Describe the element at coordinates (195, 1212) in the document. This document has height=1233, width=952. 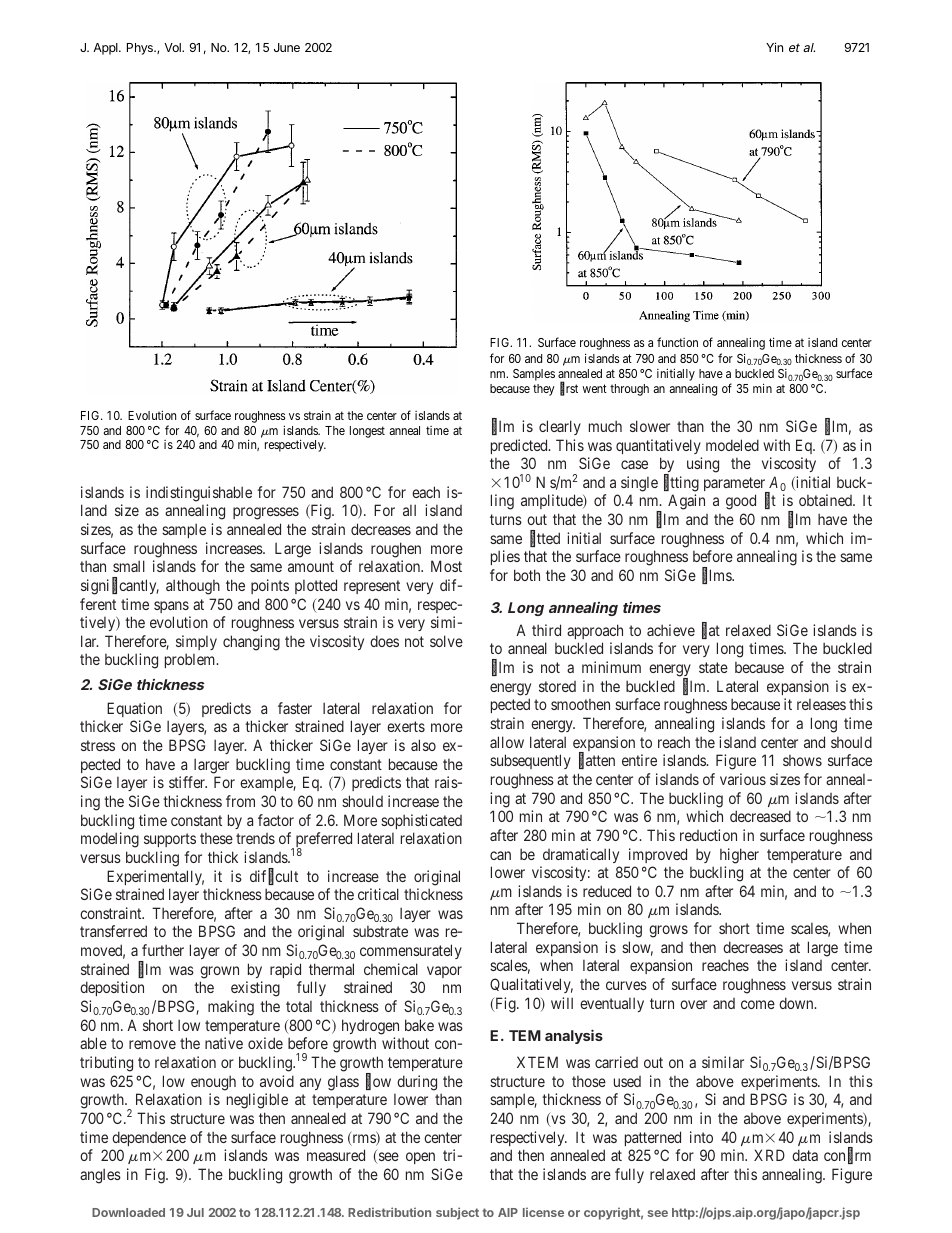
I see `Jul` at that location.
